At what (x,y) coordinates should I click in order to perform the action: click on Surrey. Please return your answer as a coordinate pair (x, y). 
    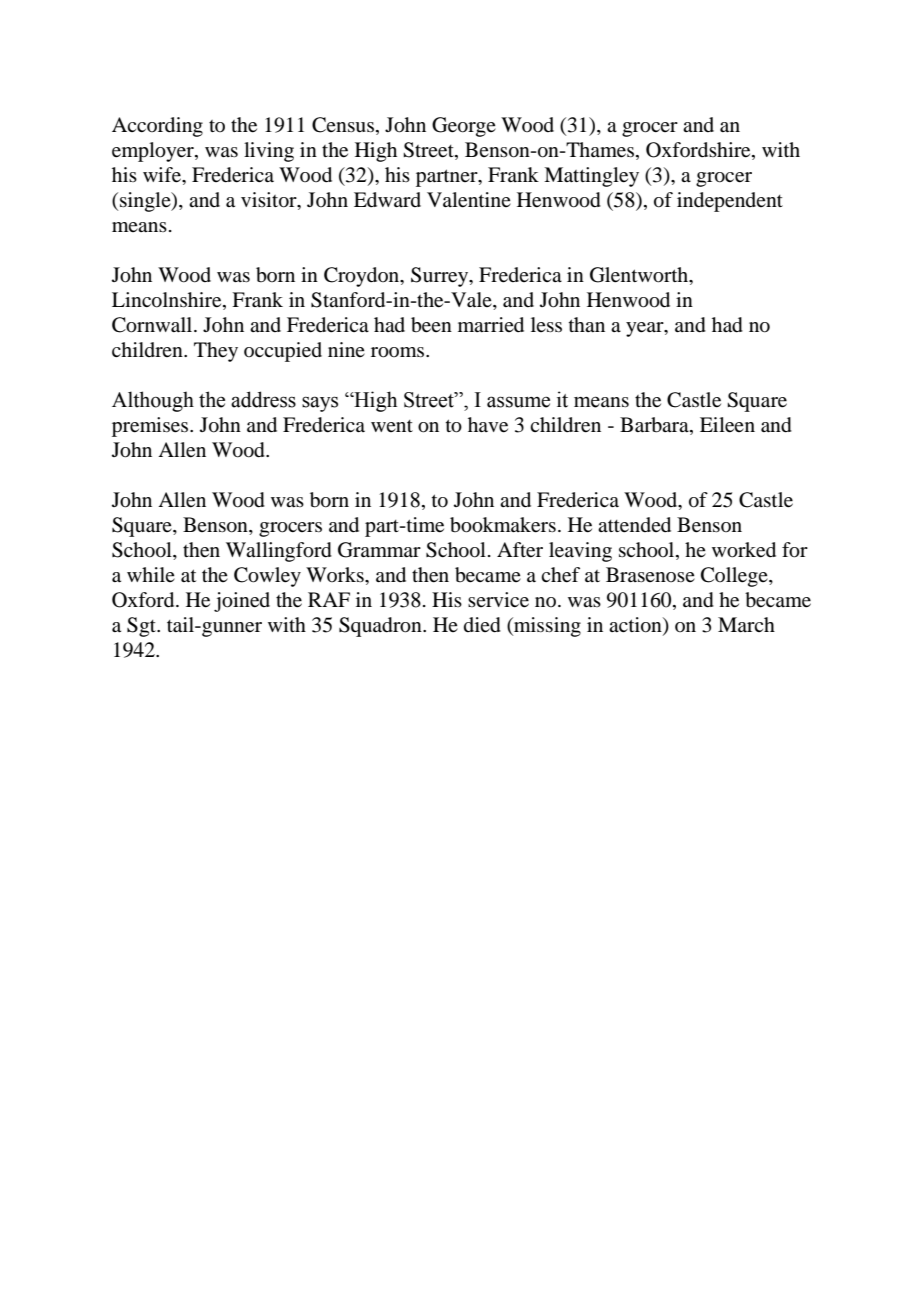
    Looking at the image, I should click on (441, 277).
